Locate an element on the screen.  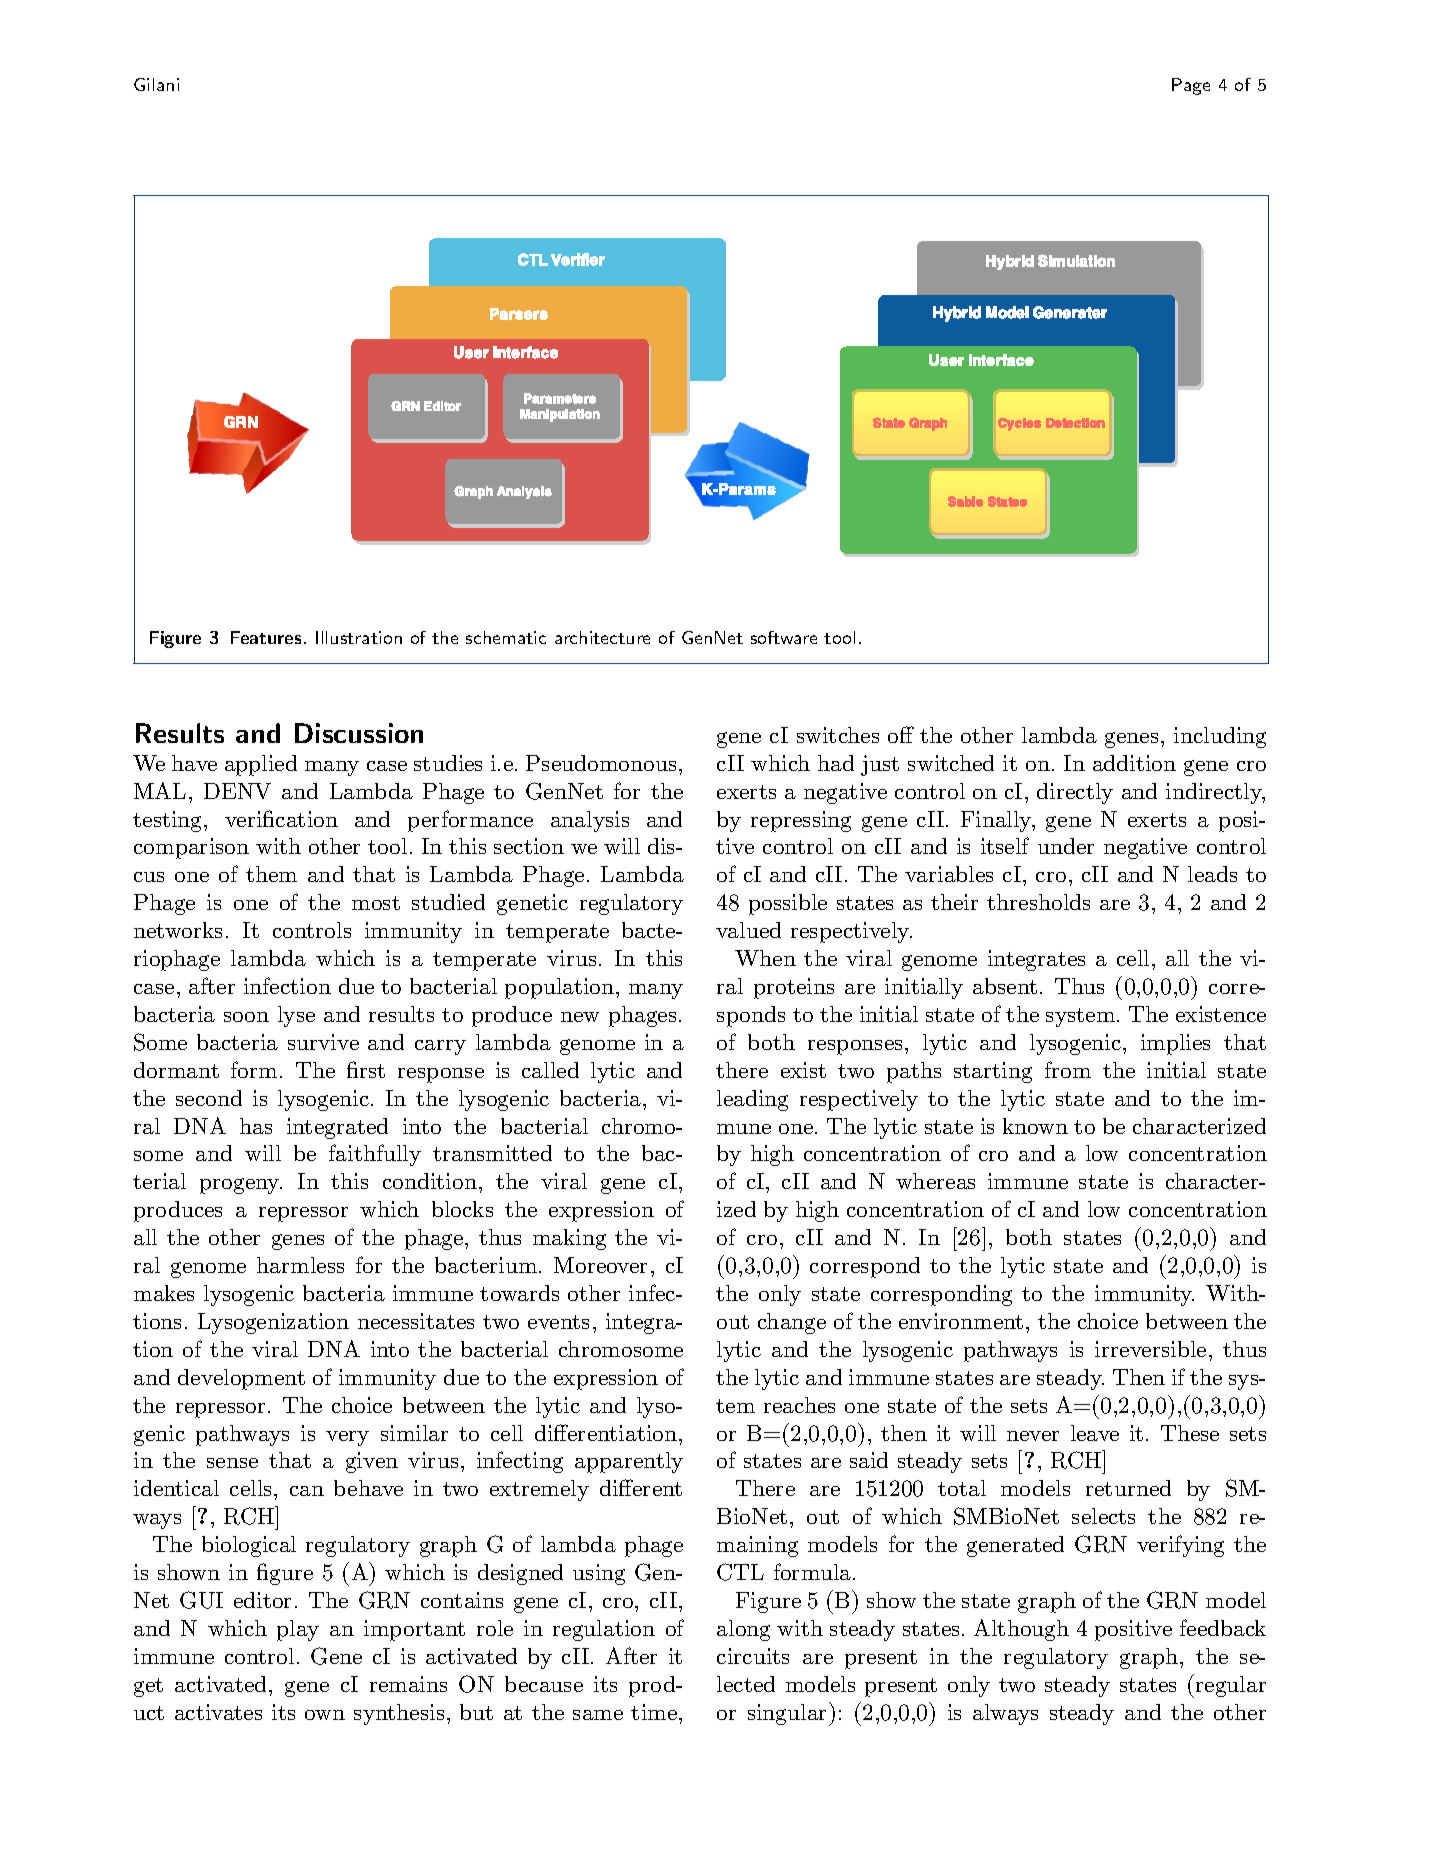
thresholds is located at coordinates (1038, 902).
